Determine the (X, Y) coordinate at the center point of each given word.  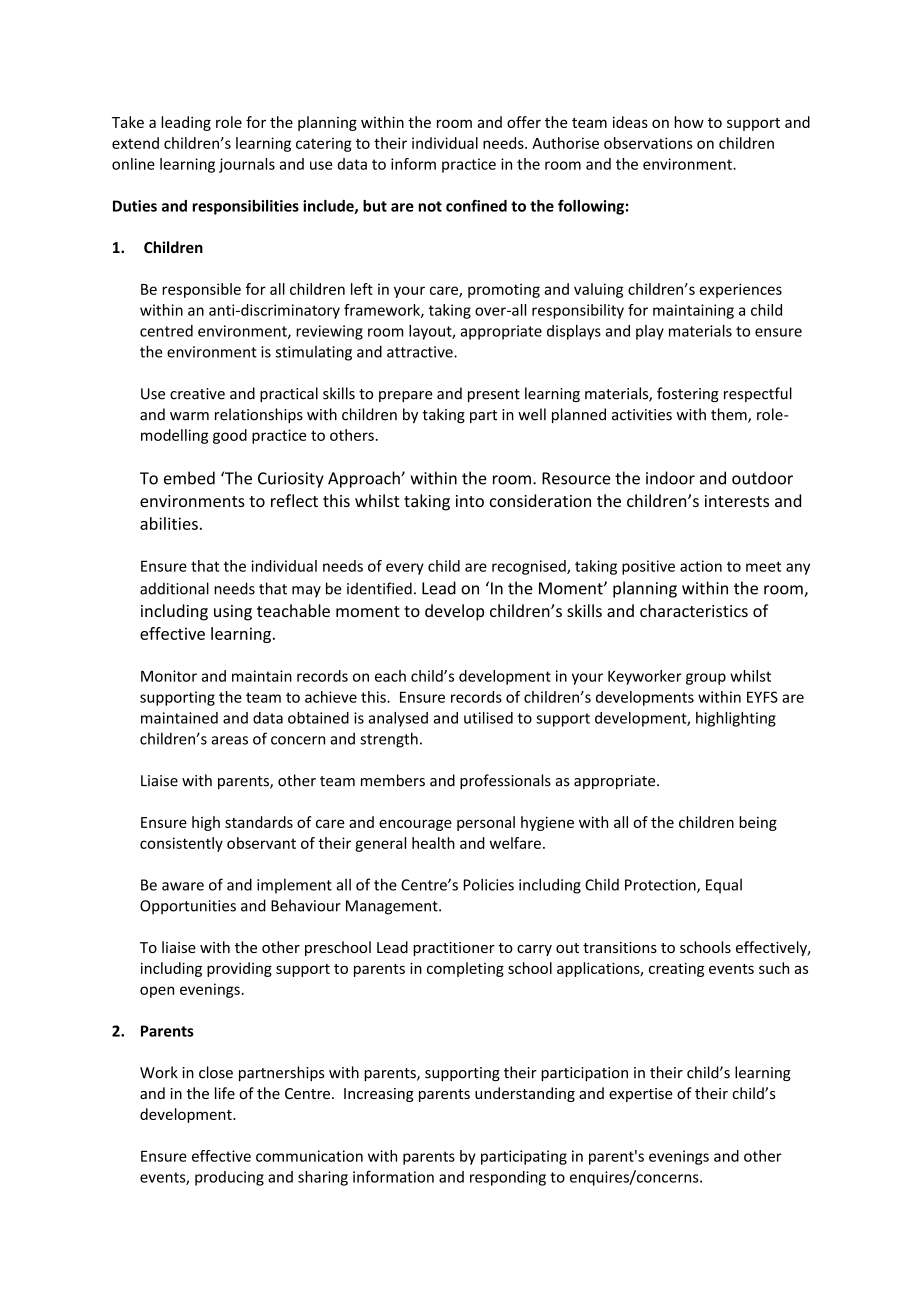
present (494, 395)
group (706, 679)
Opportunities (188, 907)
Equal (724, 886)
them (730, 415)
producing (229, 1178)
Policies (489, 884)
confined (476, 205)
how (689, 122)
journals (247, 165)
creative (197, 394)
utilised (488, 718)
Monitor (169, 676)
